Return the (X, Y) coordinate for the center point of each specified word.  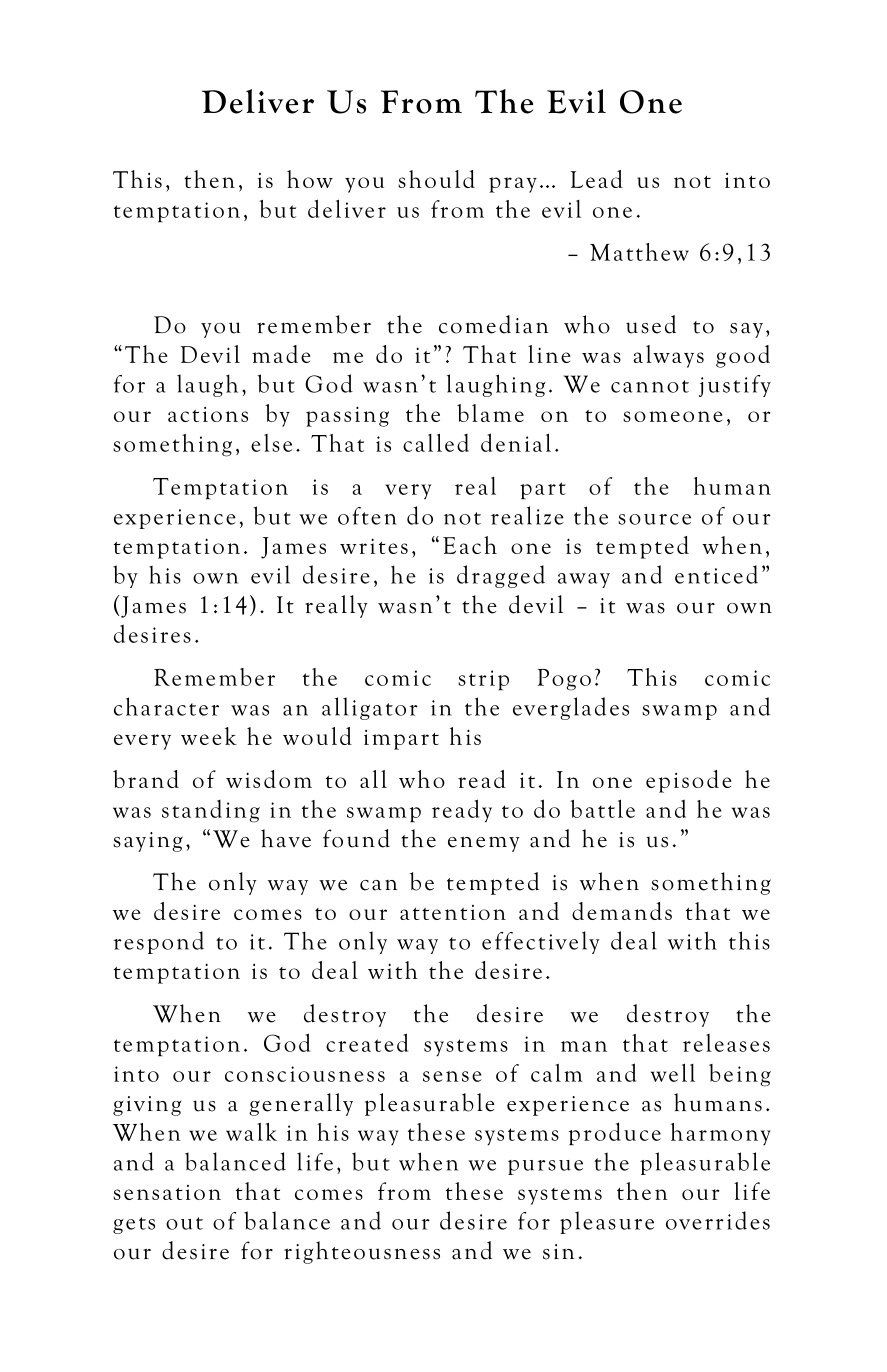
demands (622, 911)
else (271, 443)
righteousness (362, 1252)
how (310, 179)
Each (470, 545)
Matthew (639, 252)
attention (453, 912)
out (184, 1223)
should (436, 179)
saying (148, 842)
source (654, 519)
